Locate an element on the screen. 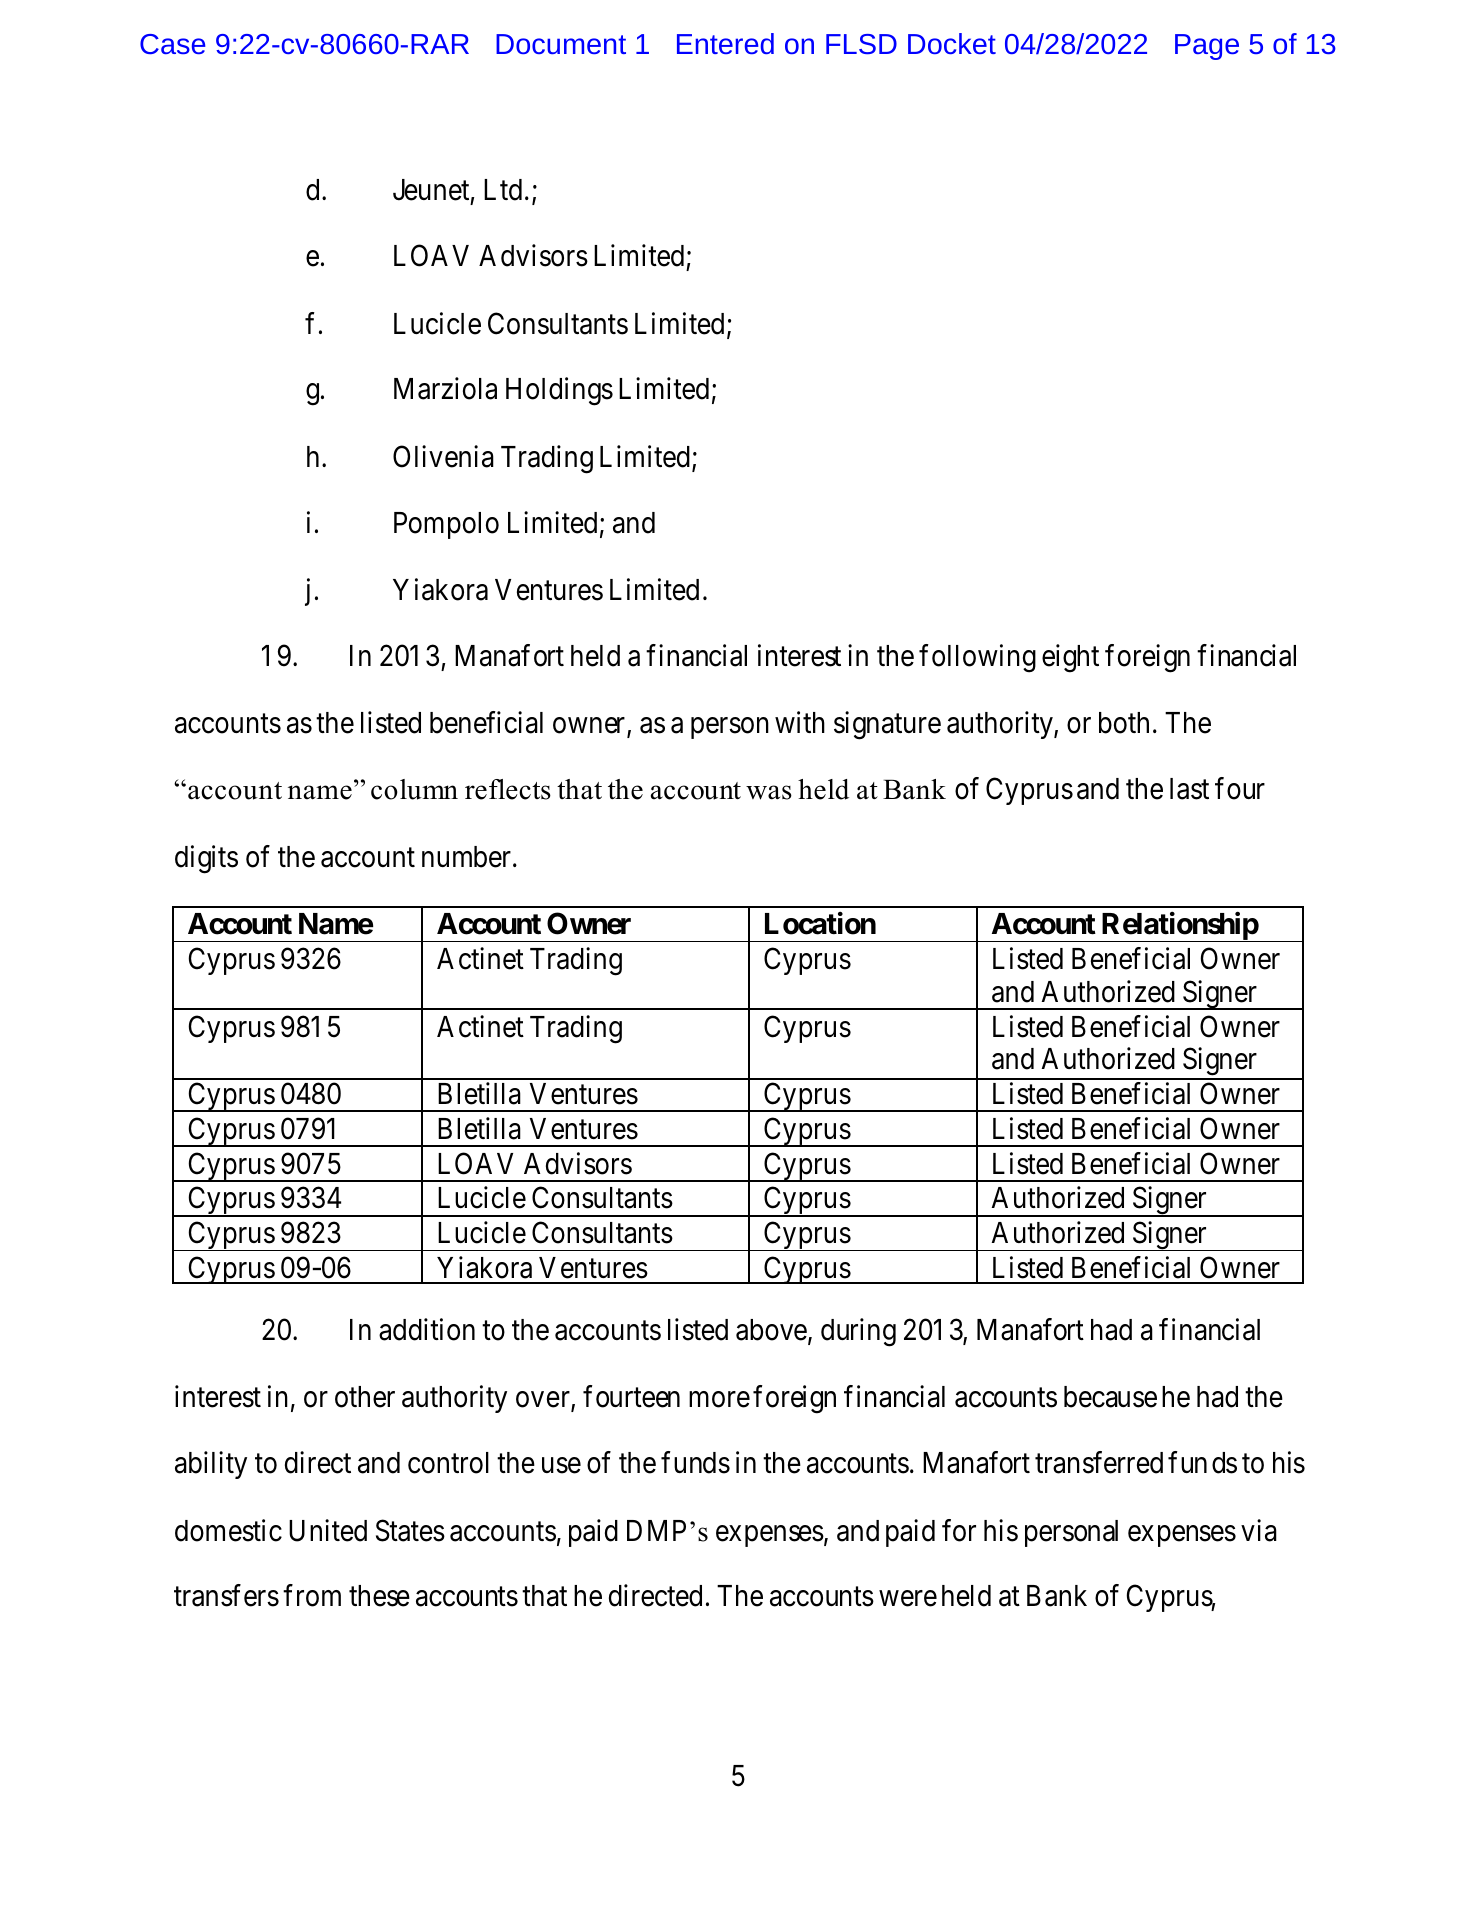 This screenshot has height=1910, width=1476. United is located at coordinates (328, 1530).
